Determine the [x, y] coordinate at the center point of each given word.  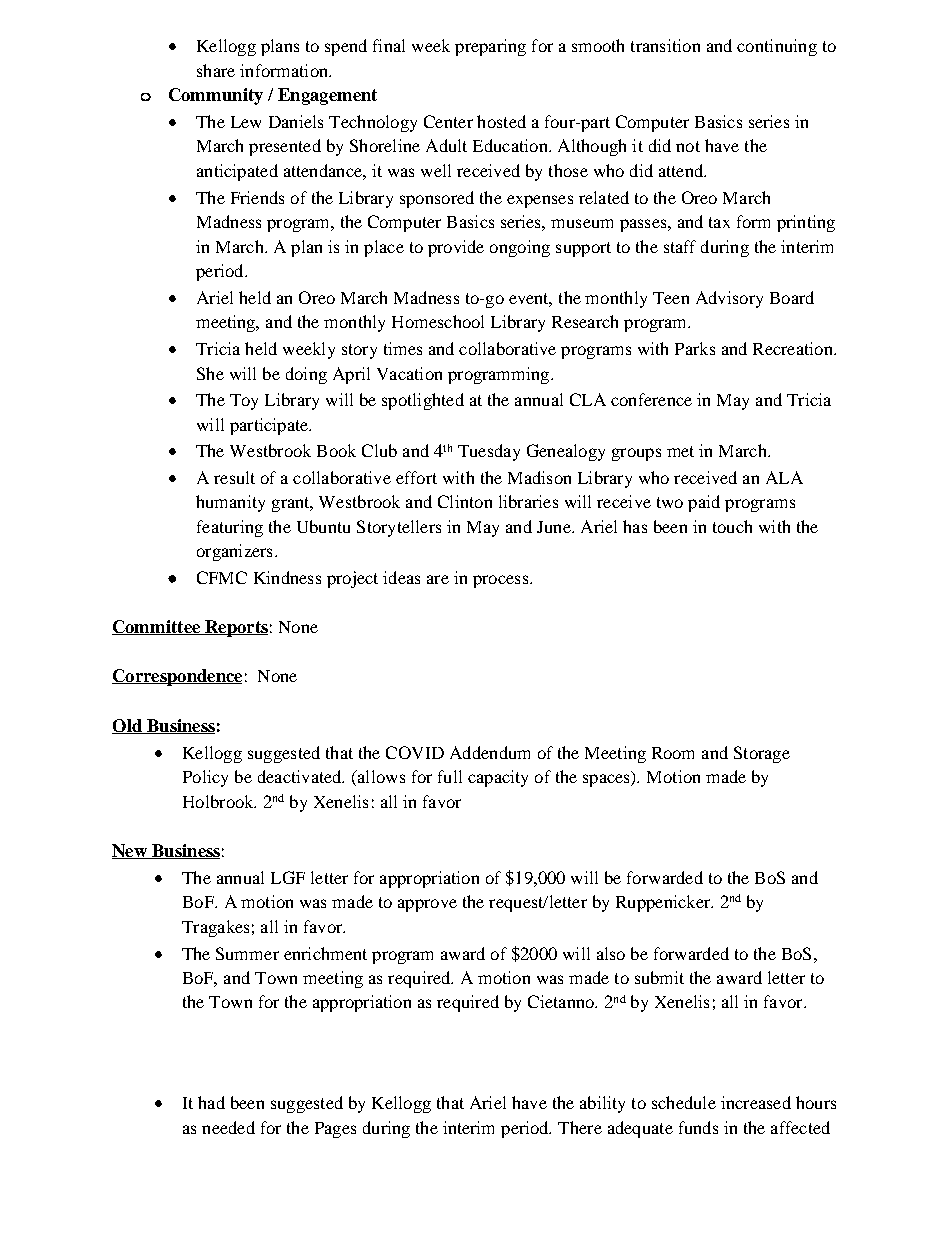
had [211, 1102]
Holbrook [219, 801]
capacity [498, 778]
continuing [777, 47]
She [210, 373]
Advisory [729, 299]
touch [732, 526]
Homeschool [438, 321]
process [502, 581]
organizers [234, 552]
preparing [490, 47]
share [216, 70]
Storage [762, 754]
